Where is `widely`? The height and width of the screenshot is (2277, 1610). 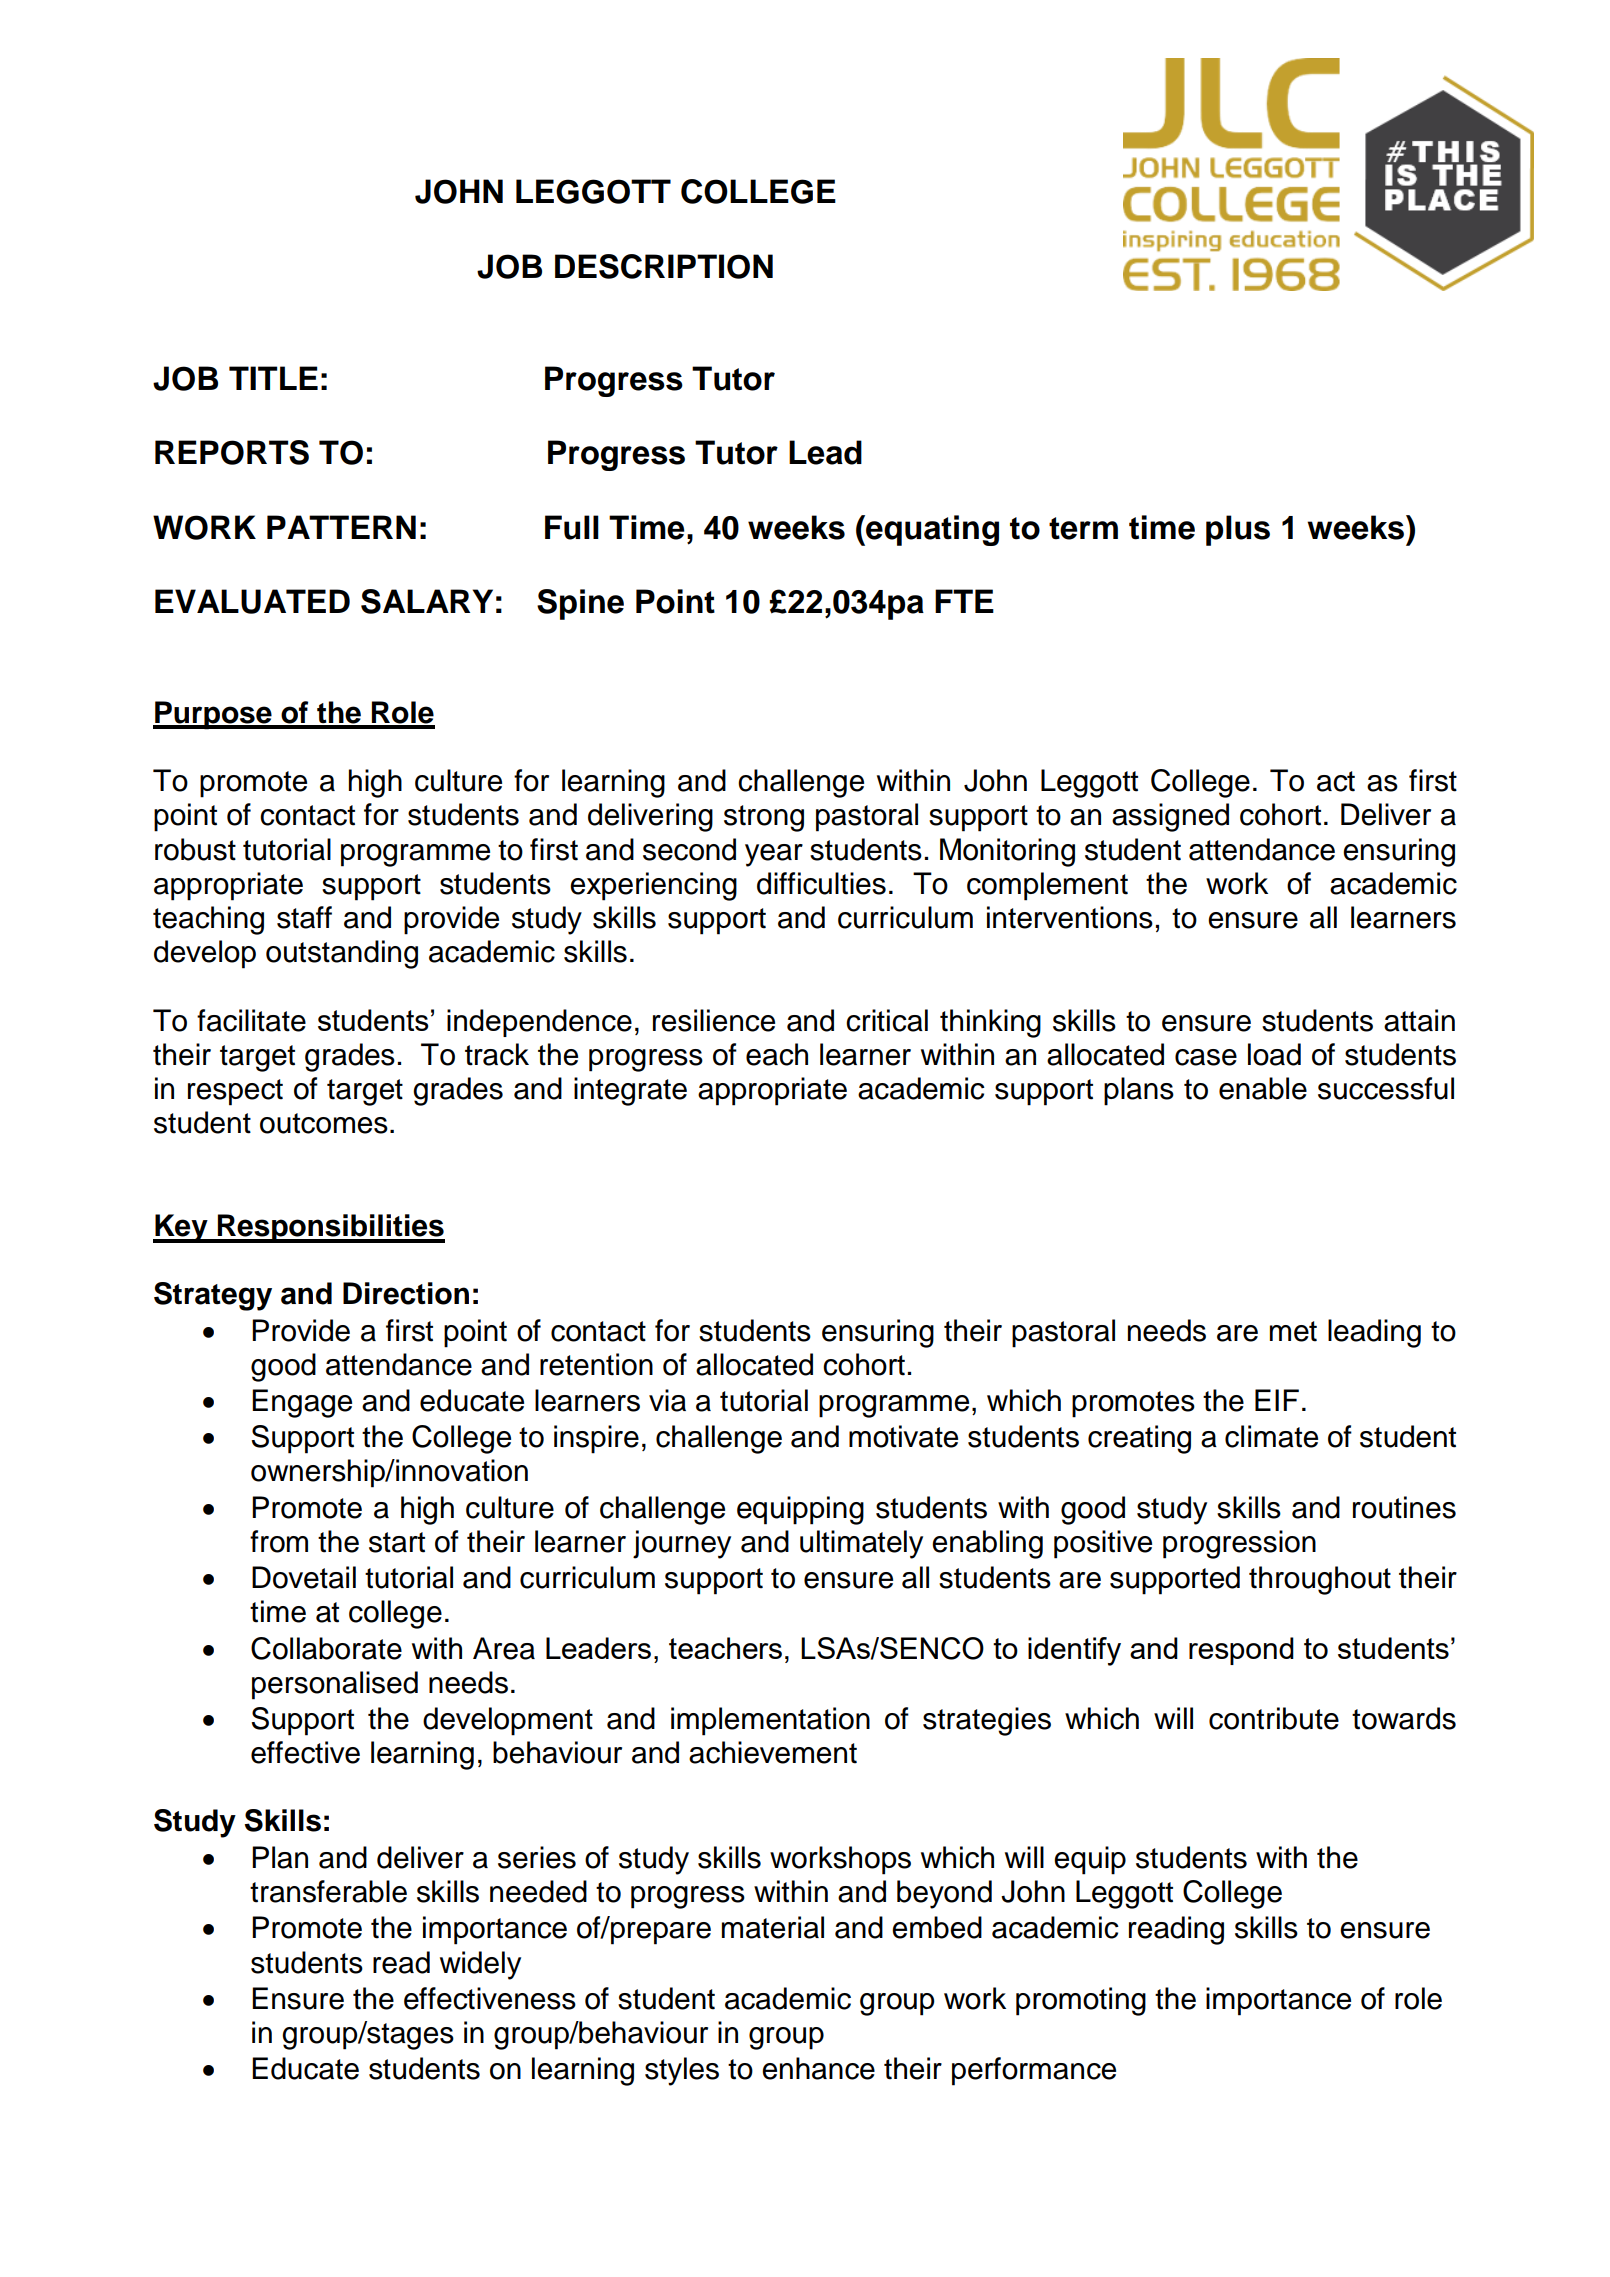 widely is located at coordinates (480, 1965).
